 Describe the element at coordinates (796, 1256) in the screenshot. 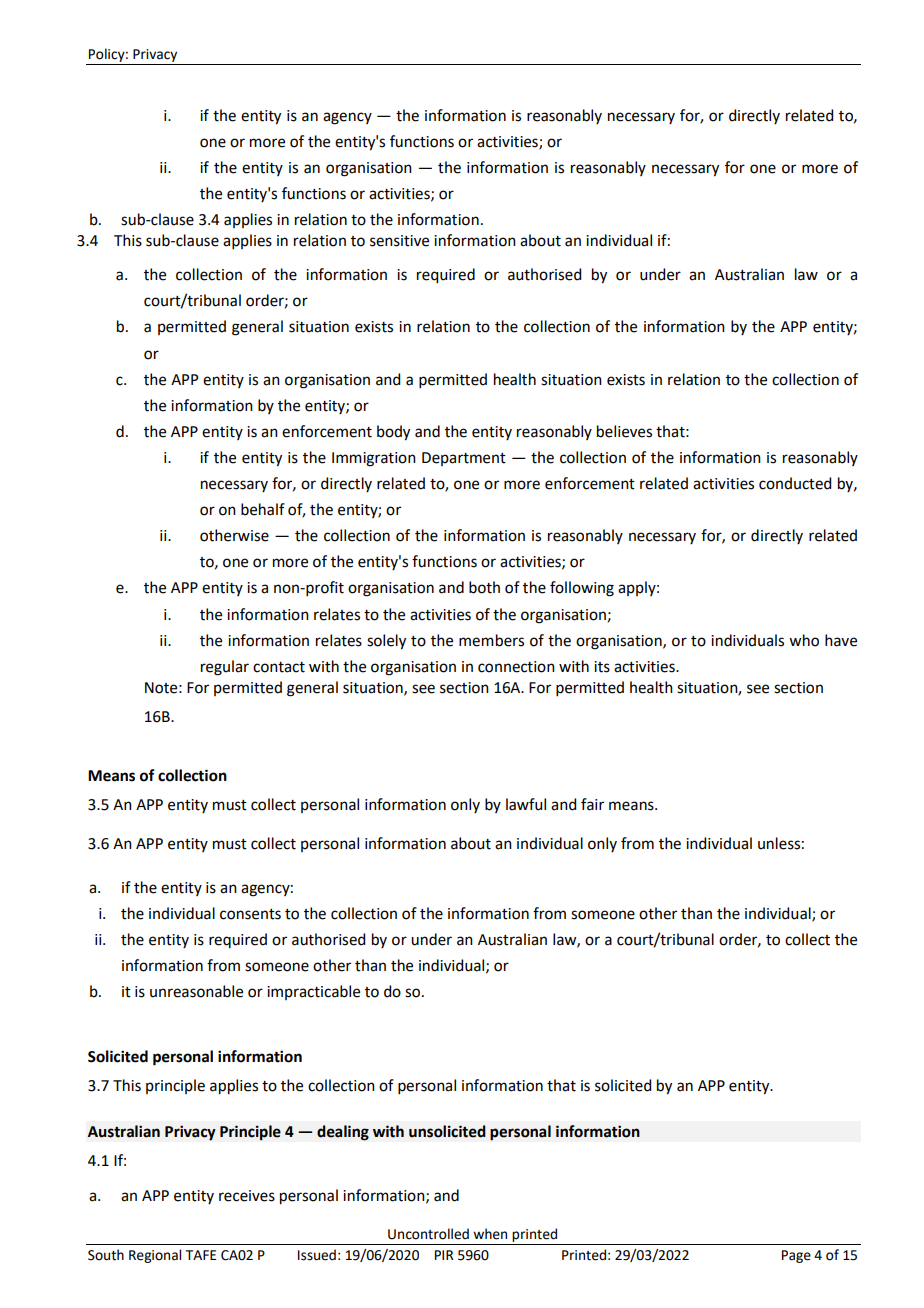

I see `Page` at that location.
